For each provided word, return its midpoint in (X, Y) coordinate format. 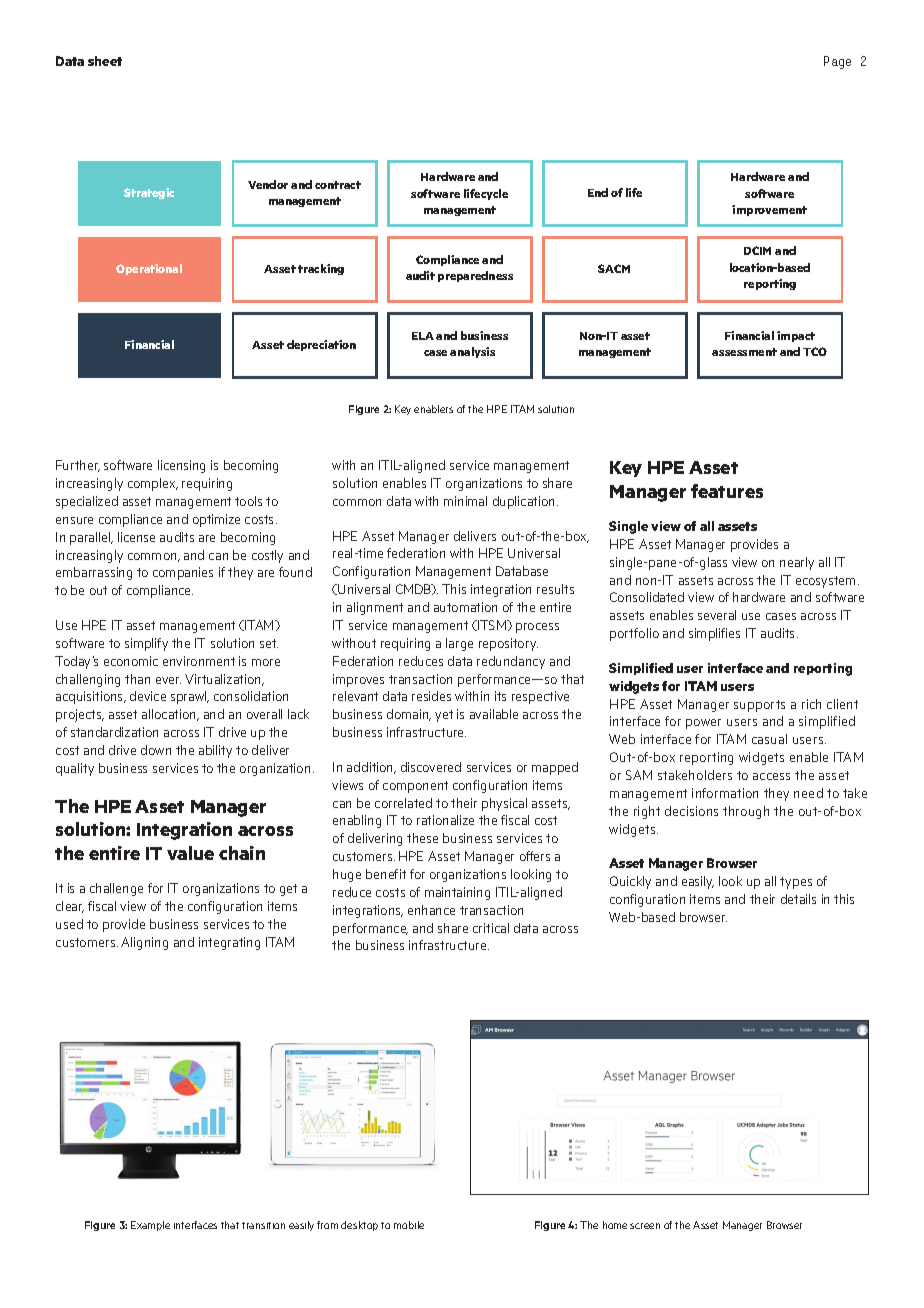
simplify (146, 644)
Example (150, 1226)
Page (837, 62)
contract (338, 185)
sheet (105, 61)
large (459, 644)
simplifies (714, 634)
